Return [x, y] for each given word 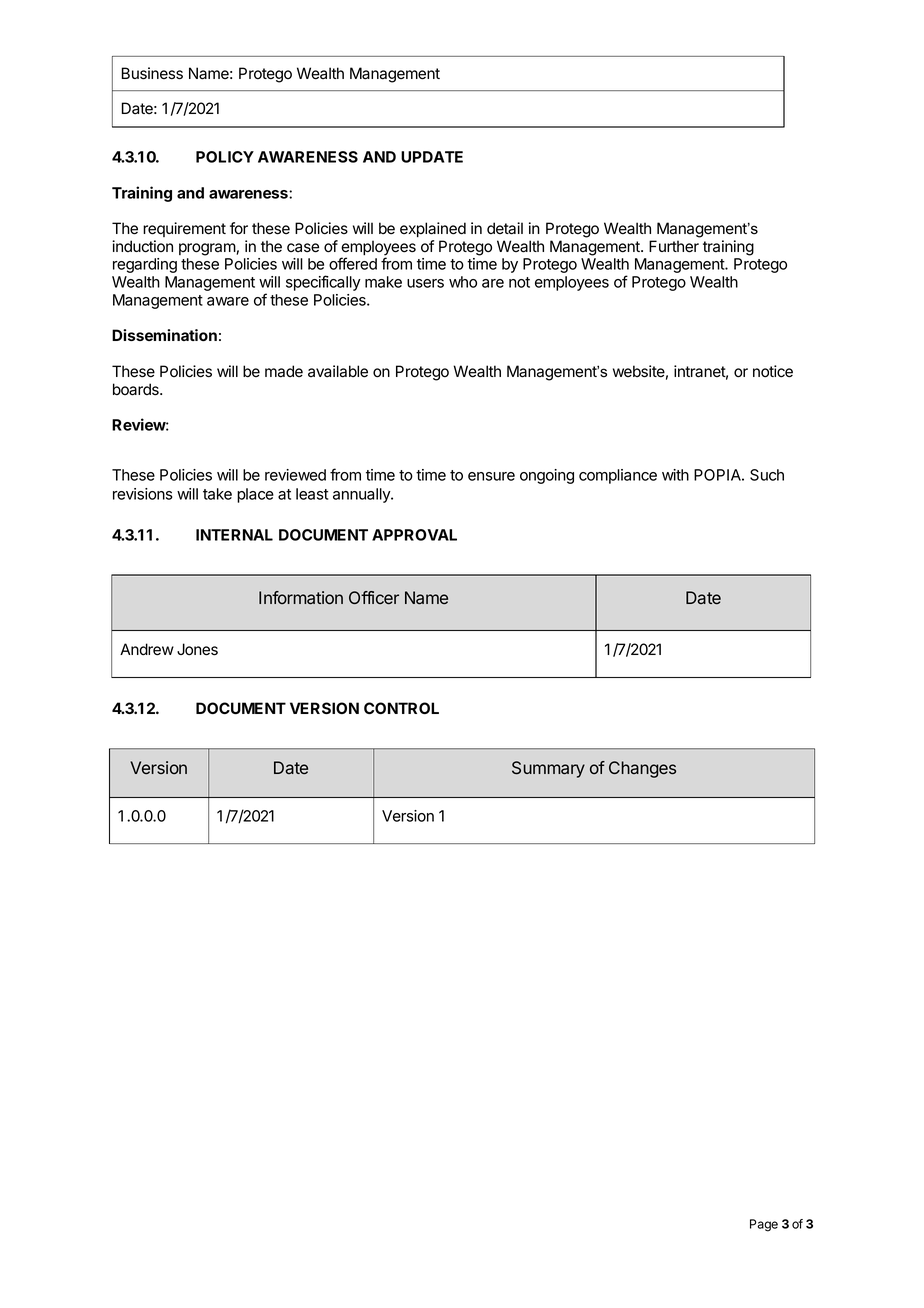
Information [301, 598]
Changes [642, 769]
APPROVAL [414, 535]
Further [674, 246]
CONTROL [401, 708]
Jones [197, 649]
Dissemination [164, 335]
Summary [548, 769]
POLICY [225, 157]
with [675, 475]
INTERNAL [234, 535]
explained [433, 229]
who [463, 282]
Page [764, 1225]
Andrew [147, 649]
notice [773, 371]
